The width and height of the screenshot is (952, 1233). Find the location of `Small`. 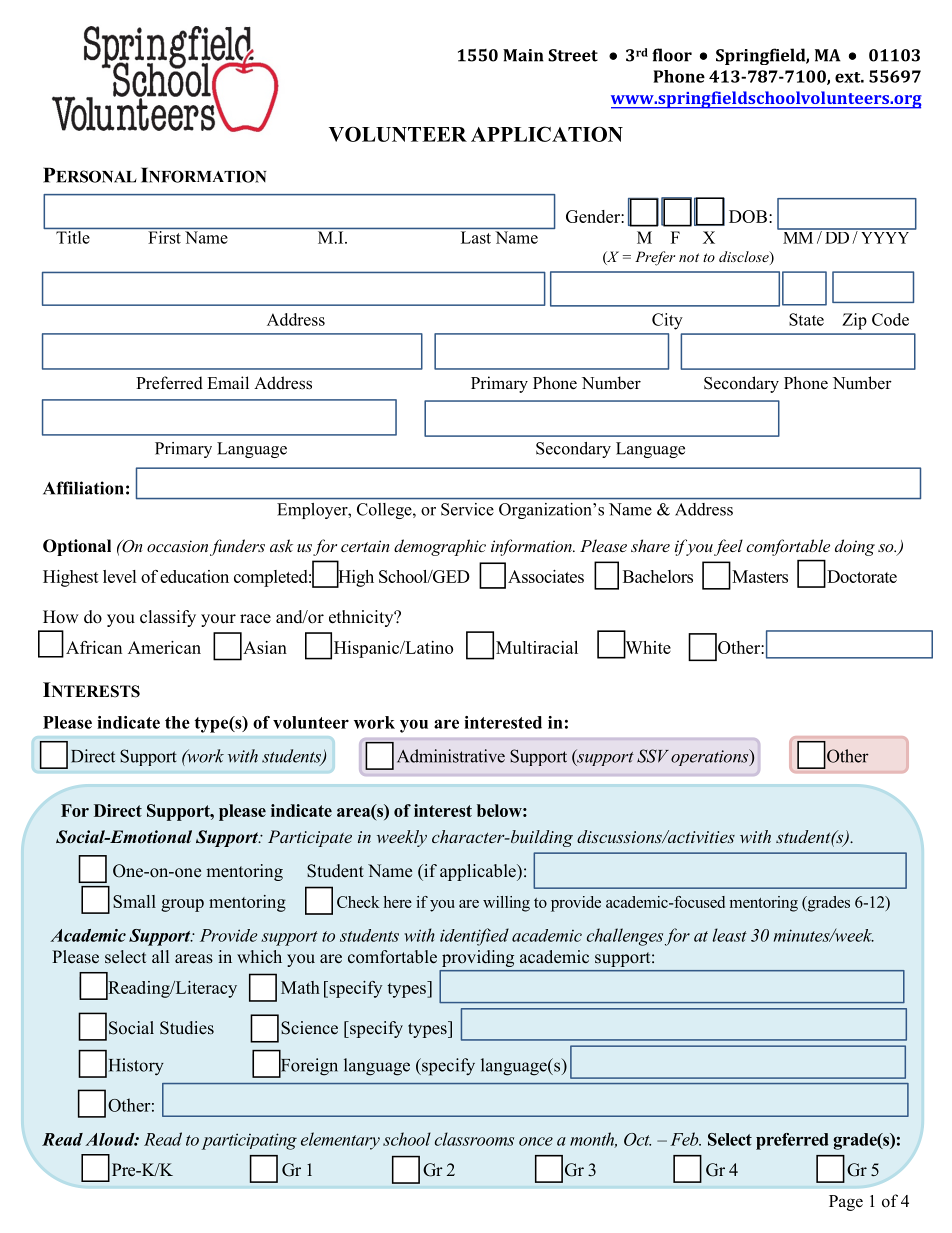

Small is located at coordinates (134, 901).
